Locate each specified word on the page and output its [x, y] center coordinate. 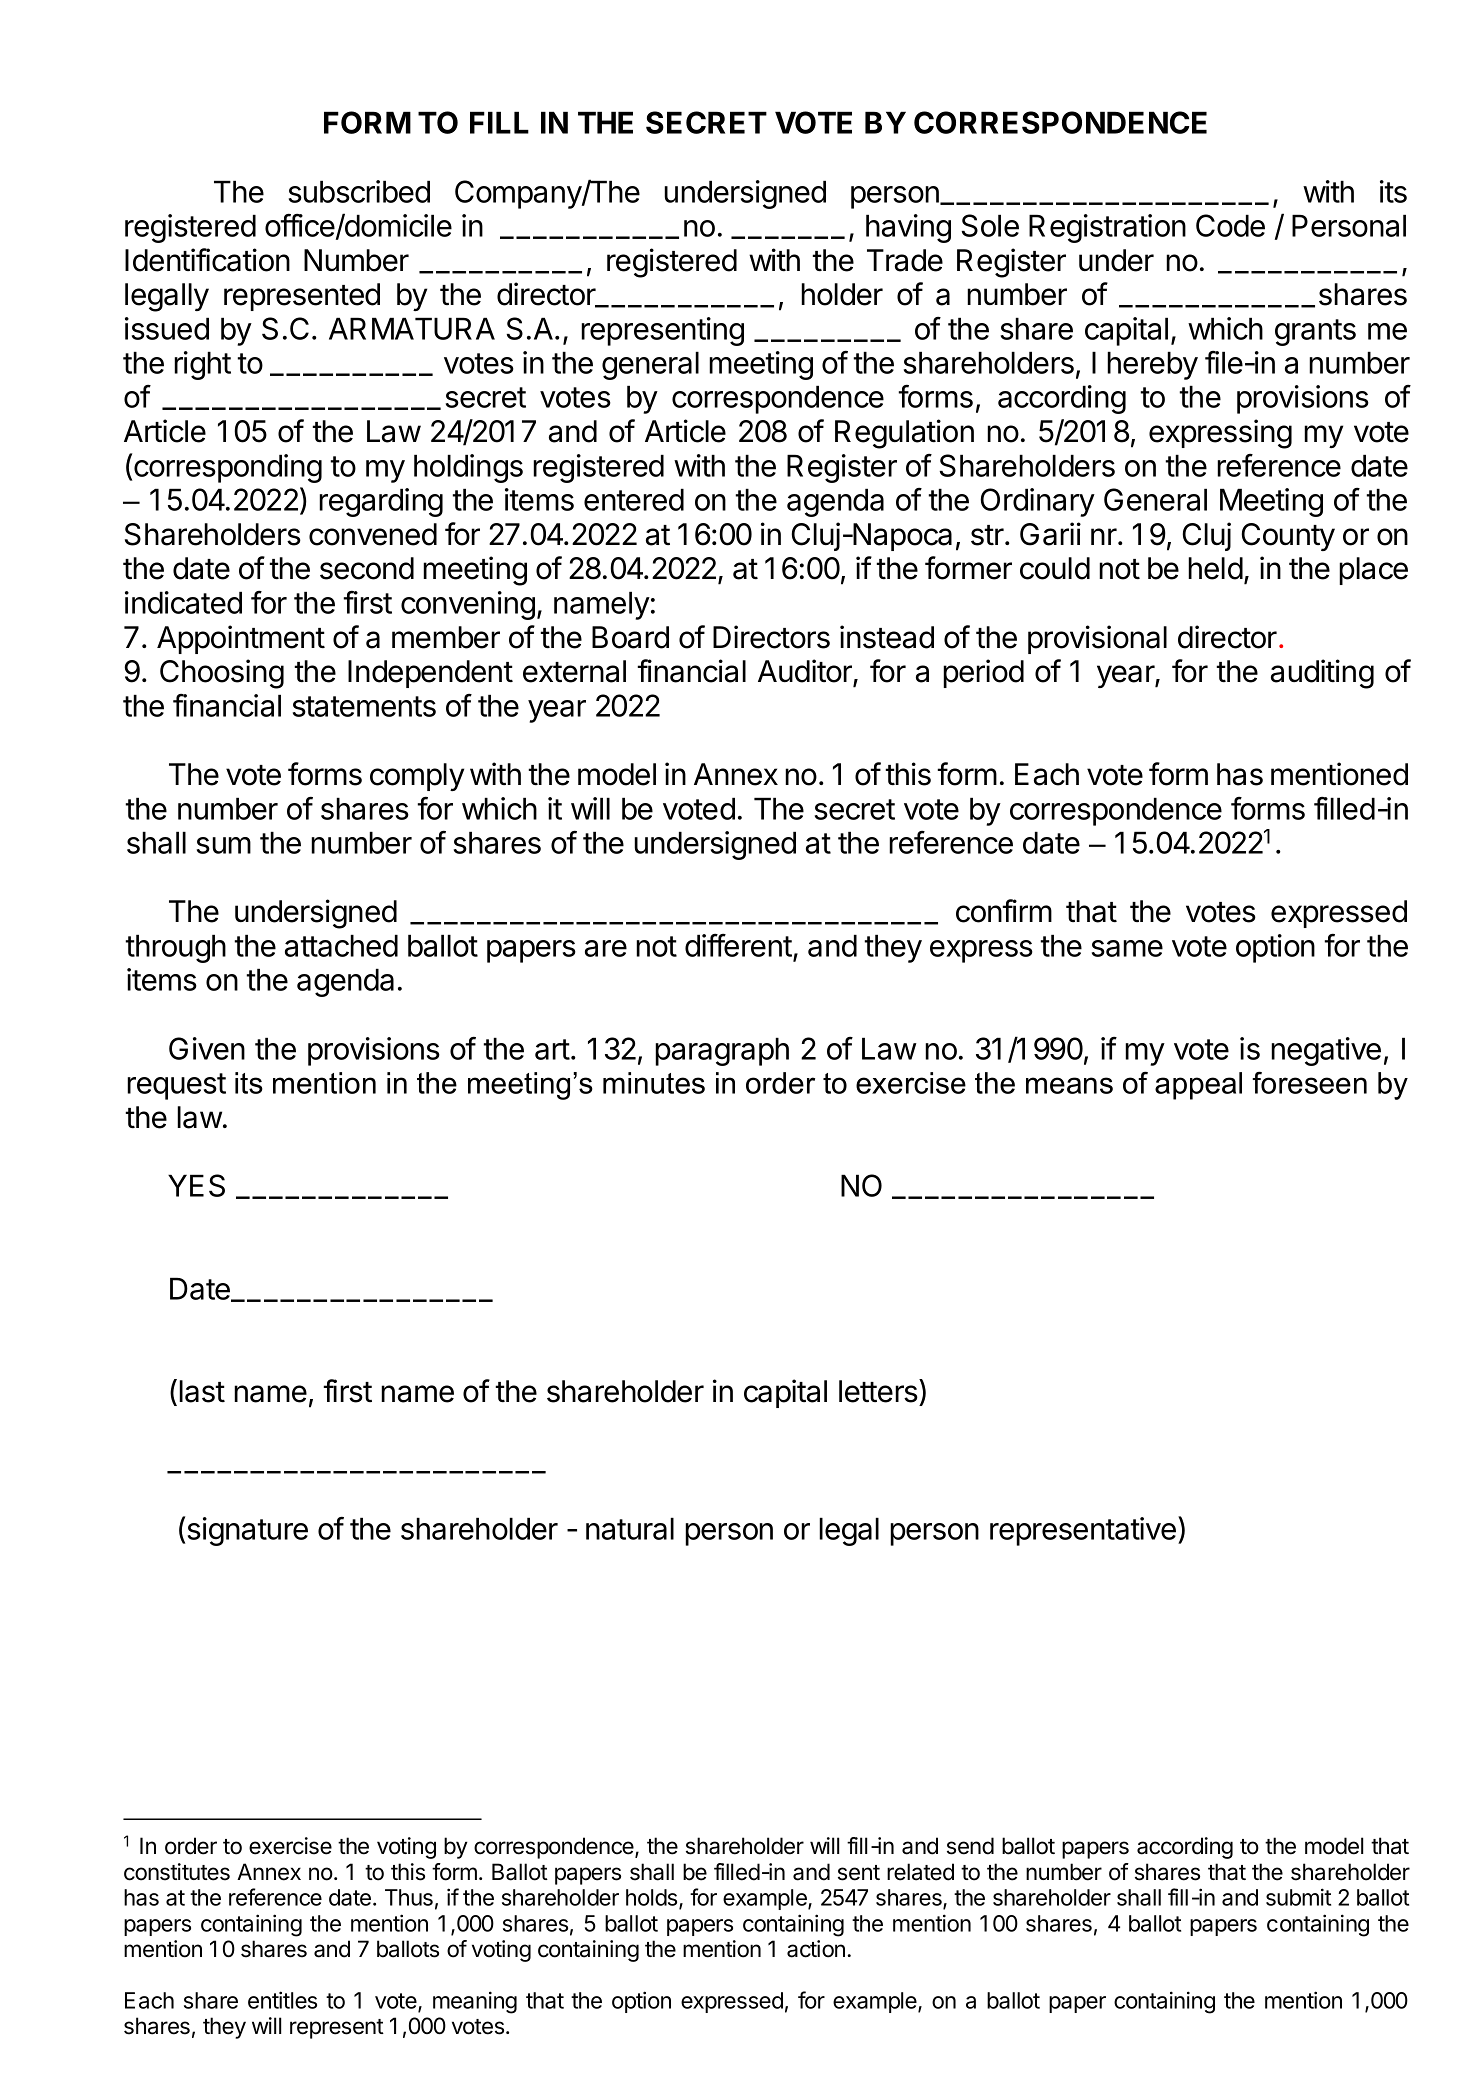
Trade [905, 260]
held [1215, 568]
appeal [1198, 1086]
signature [246, 1531]
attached [341, 945]
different [738, 945]
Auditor [806, 672]
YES [196, 1185]
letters [879, 1391]
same [1127, 948]
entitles [282, 2000]
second [367, 568]
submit [1298, 1897]
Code [1230, 225]
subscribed [359, 191]
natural [630, 1528]
